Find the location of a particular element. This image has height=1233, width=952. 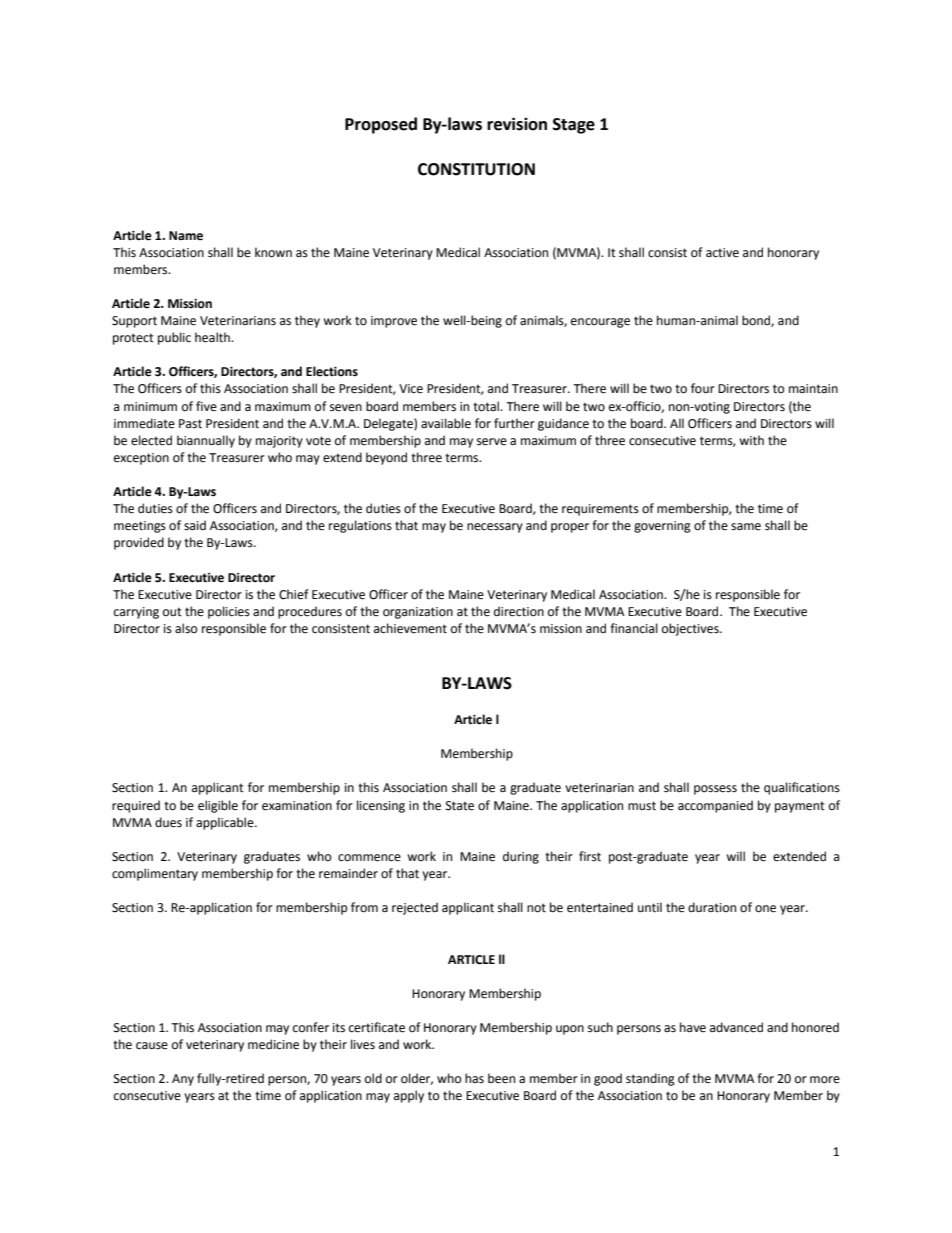

objectives is located at coordinates (691, 629).
